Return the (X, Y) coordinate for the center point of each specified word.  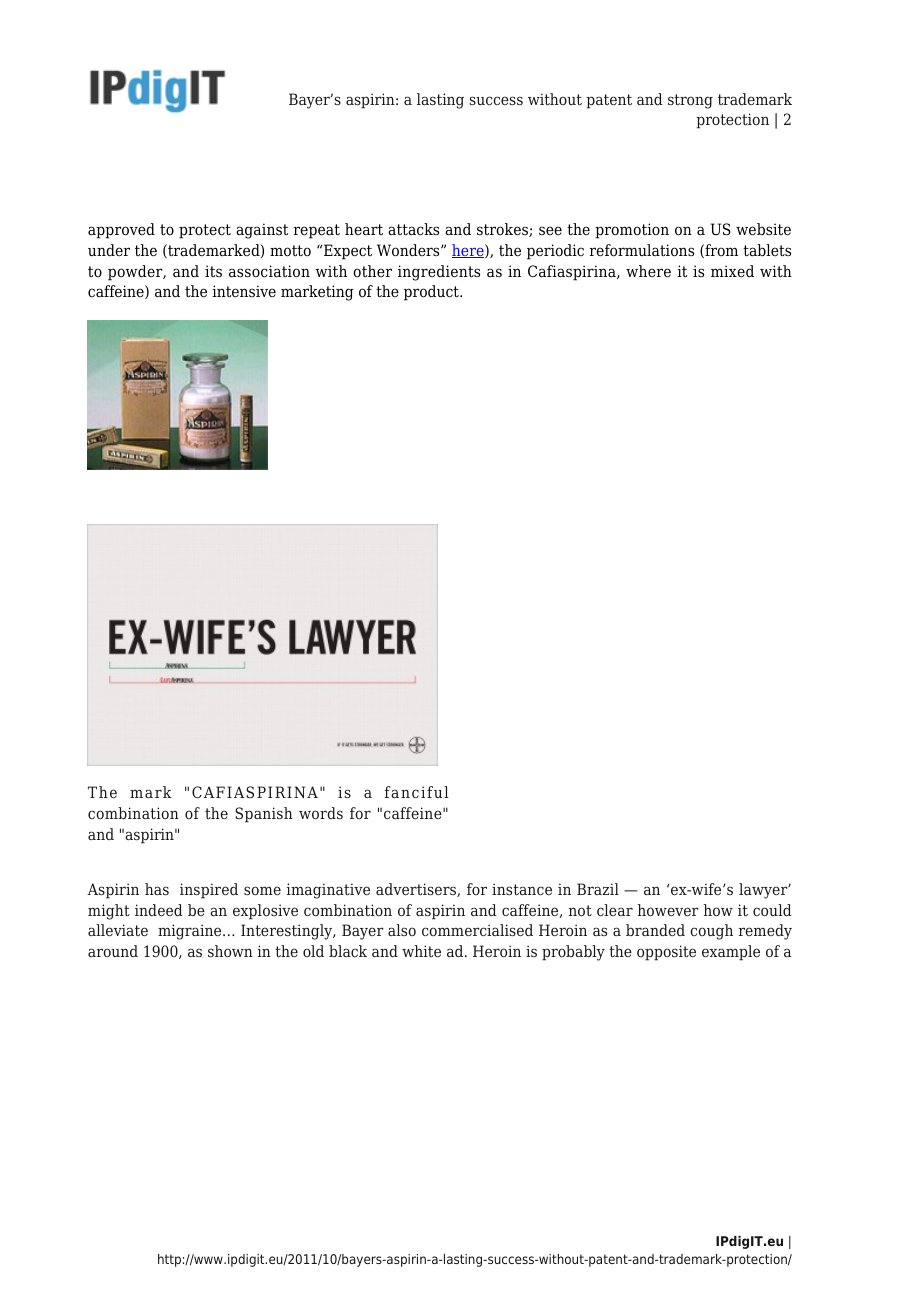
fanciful (417, 792)
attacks (413, 229)
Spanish (264, 815)
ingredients (439, 273)
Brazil (598, 889)
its (213, 271)
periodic (555, 252)
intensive (244, 291)
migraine (191, 932)
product (432, 293)
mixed (732, 271)
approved (121, 231)
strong (690, 101)
